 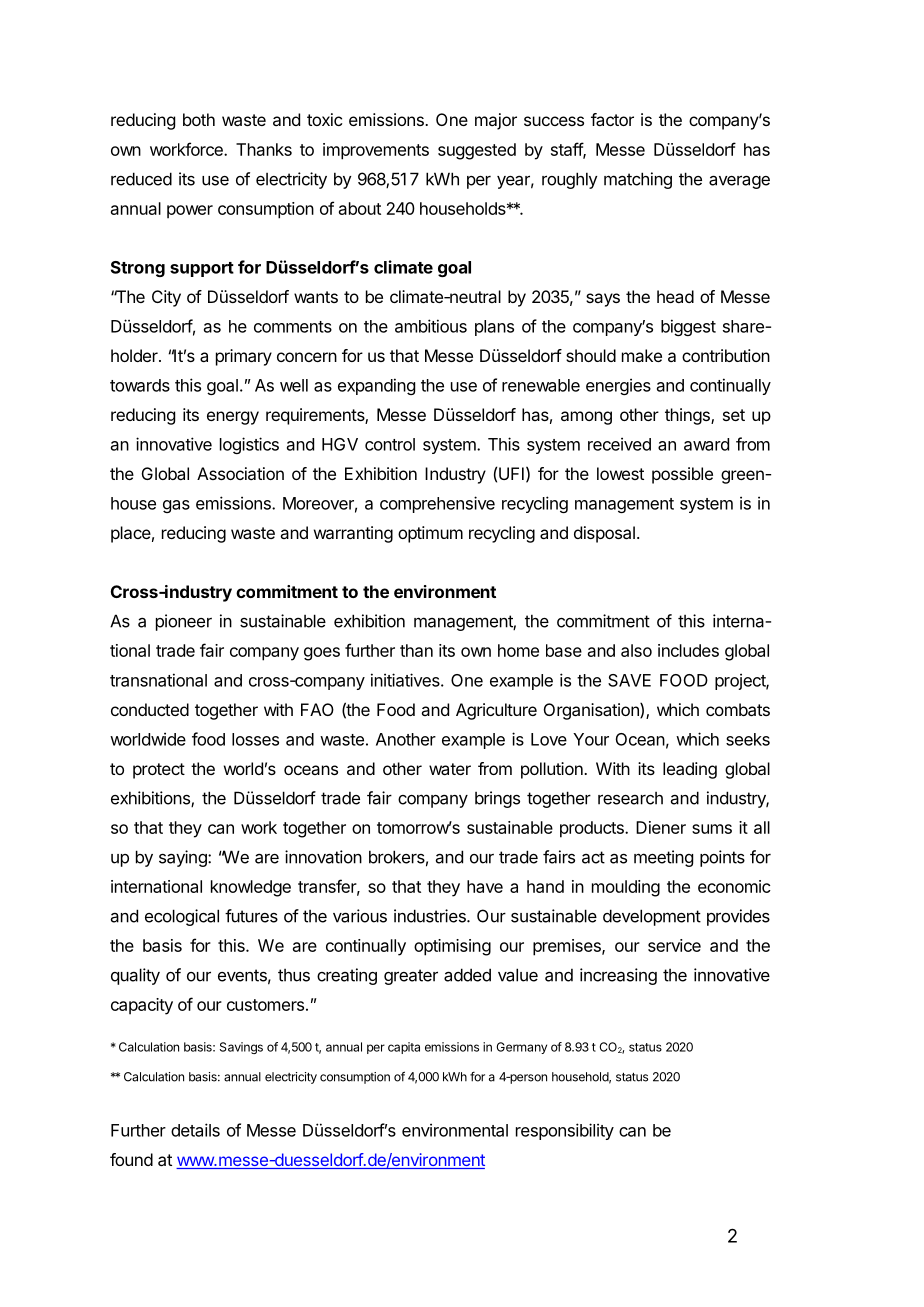 I want to click on suggested, so click(x=477, y=151).
